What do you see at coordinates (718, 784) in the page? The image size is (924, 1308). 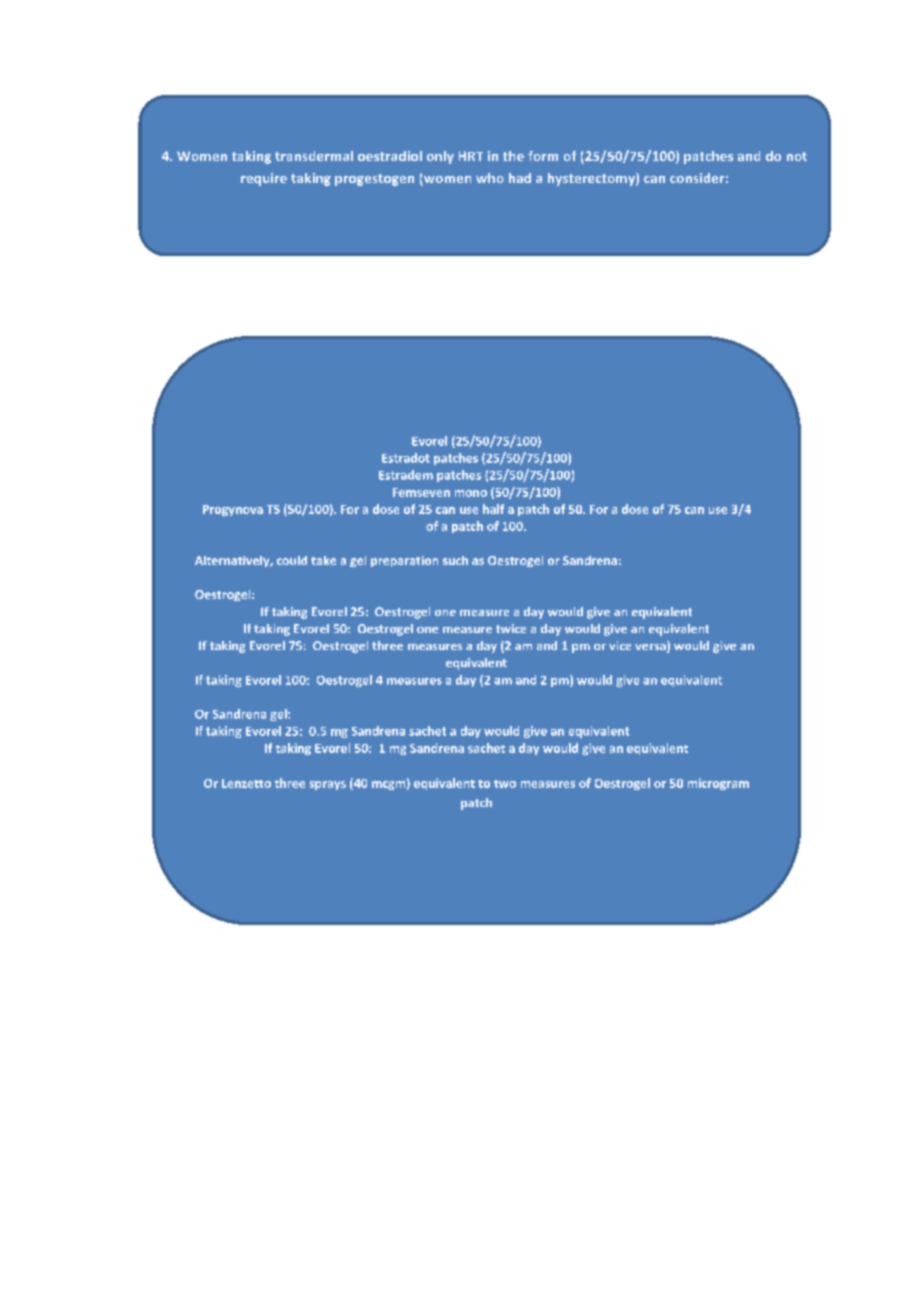 I see `microgram` at bounding box center [718, 784].
